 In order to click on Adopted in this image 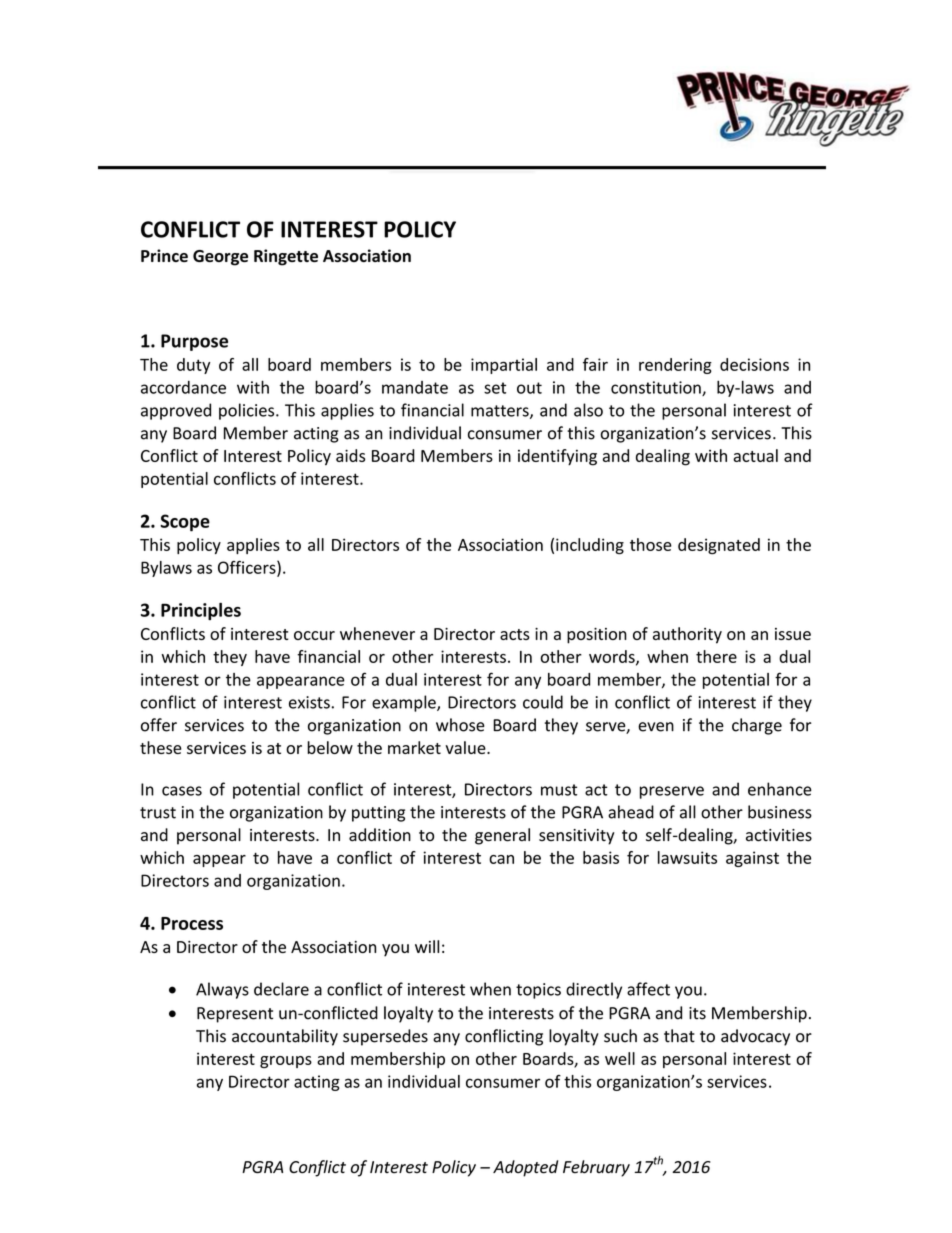, I will do `click(525, 1168)`.
